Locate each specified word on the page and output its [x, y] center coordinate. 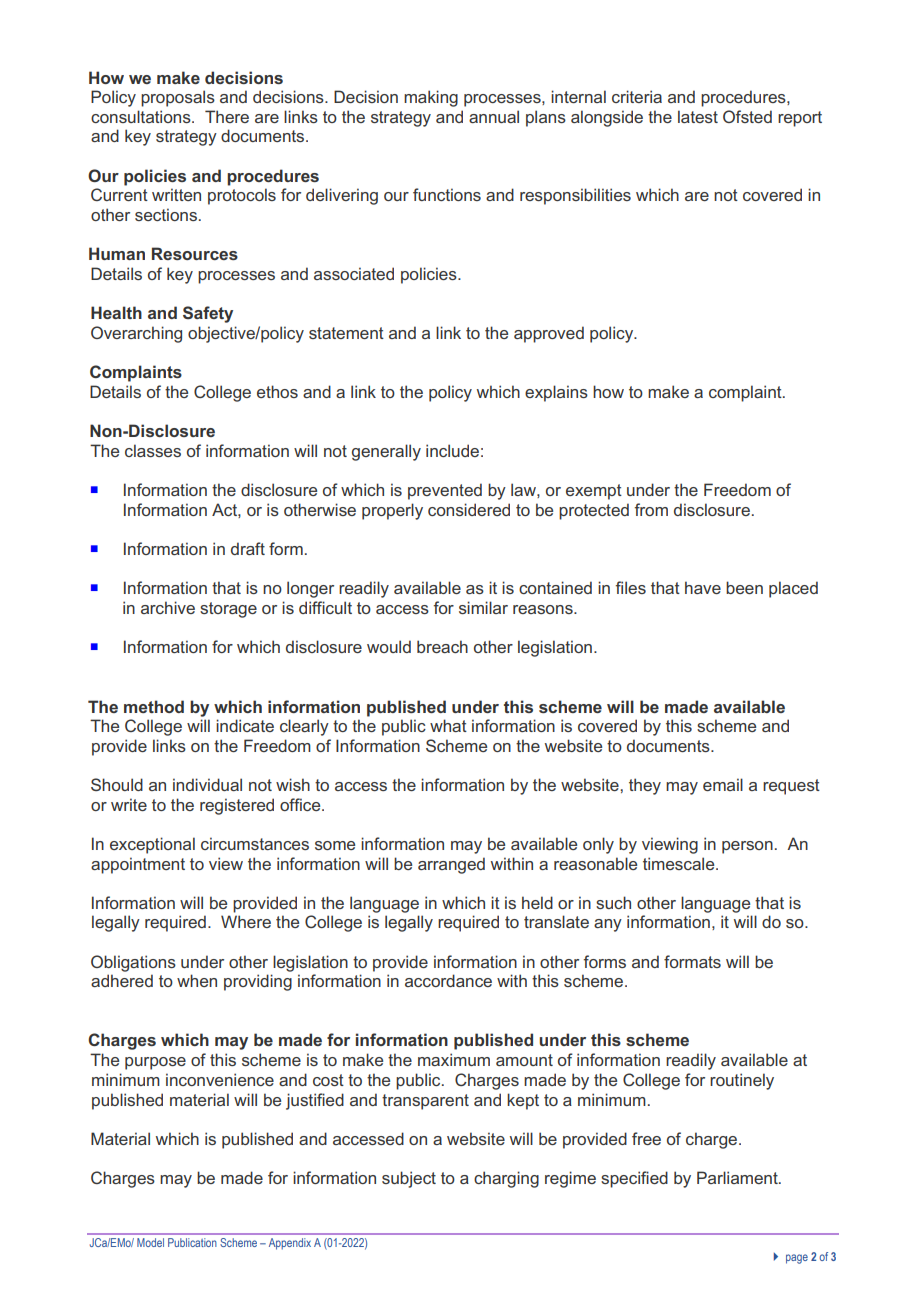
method [154, 706]
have [703, 587]
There [227, 116]
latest [698, 116]
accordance [448, 980]
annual [494, 116]
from [651, 509]
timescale [680, 863]
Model [150, 1242]
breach [442, 646]
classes [153, 450]
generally [386, 452]
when [197, 980]
